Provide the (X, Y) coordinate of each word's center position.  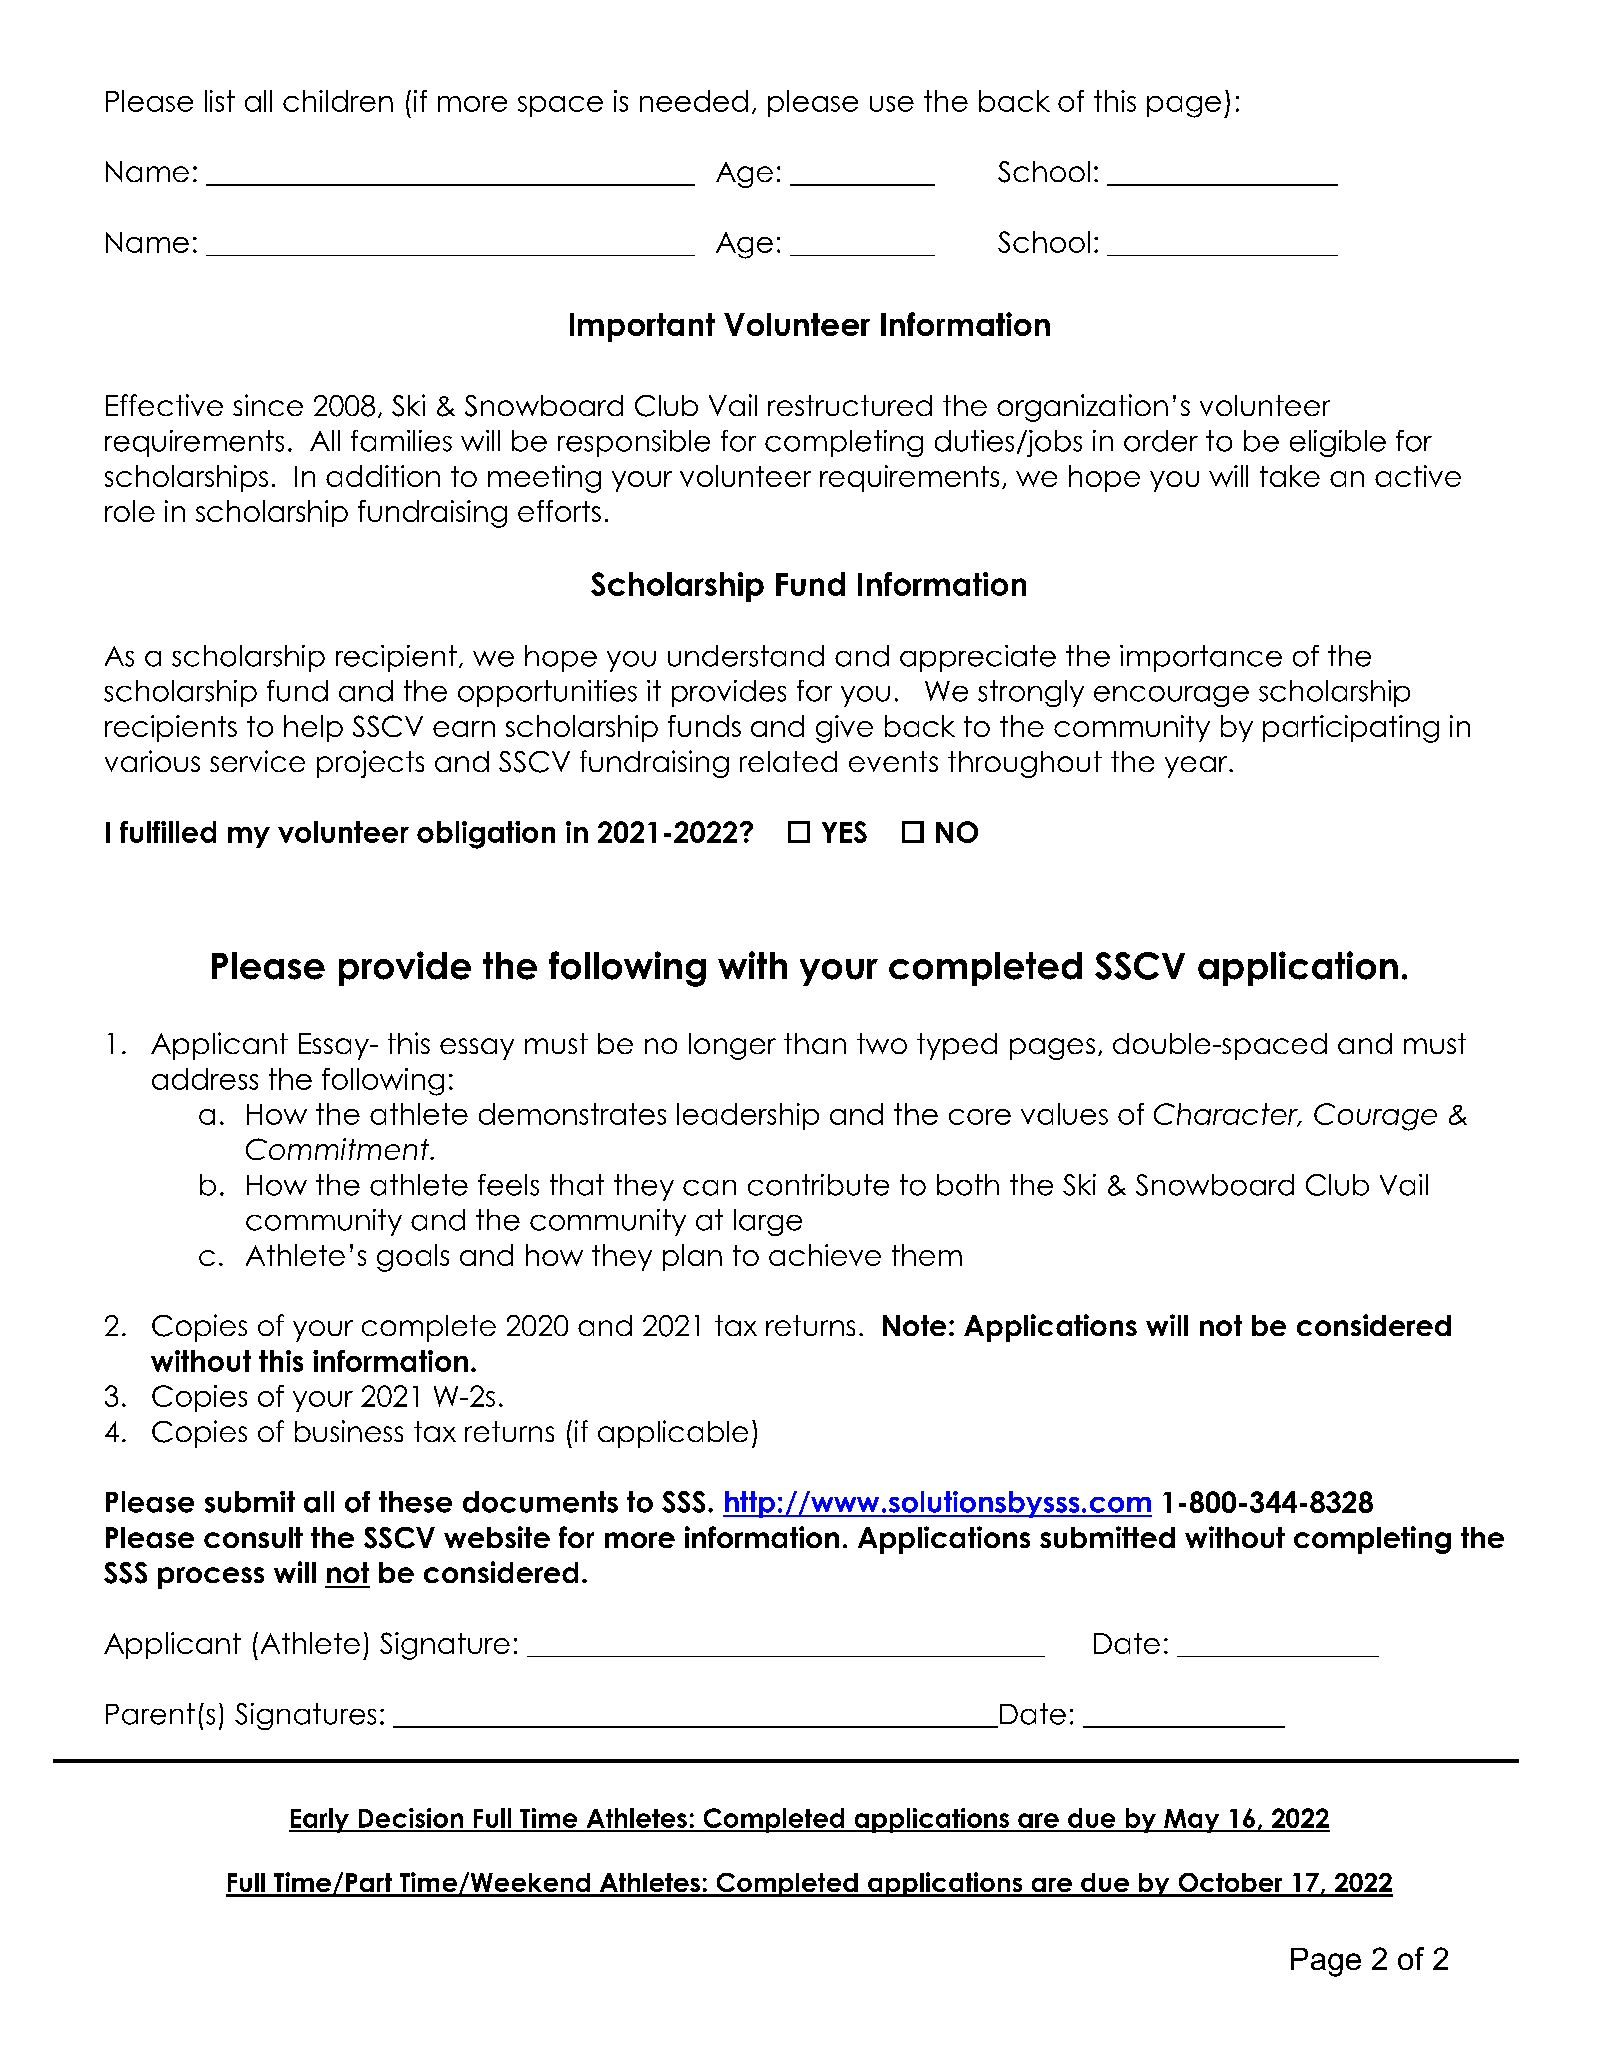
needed (694, 101)
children (338, 101)
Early (320, 1820)
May (1192, 1821)
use (892, 104)
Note (914, 1325)
